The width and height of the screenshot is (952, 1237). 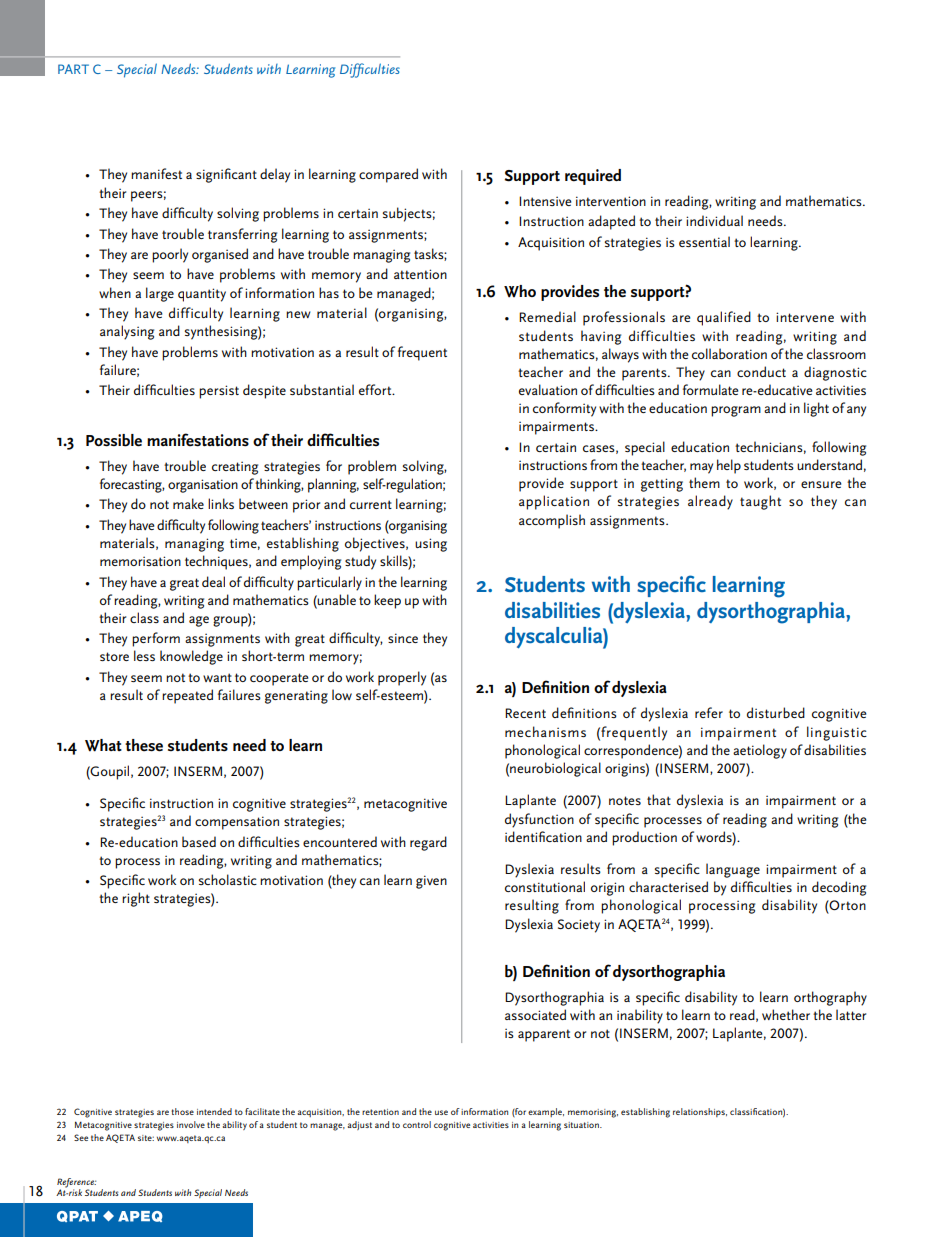 I want to click on compared, so click(x=388, y=175).
